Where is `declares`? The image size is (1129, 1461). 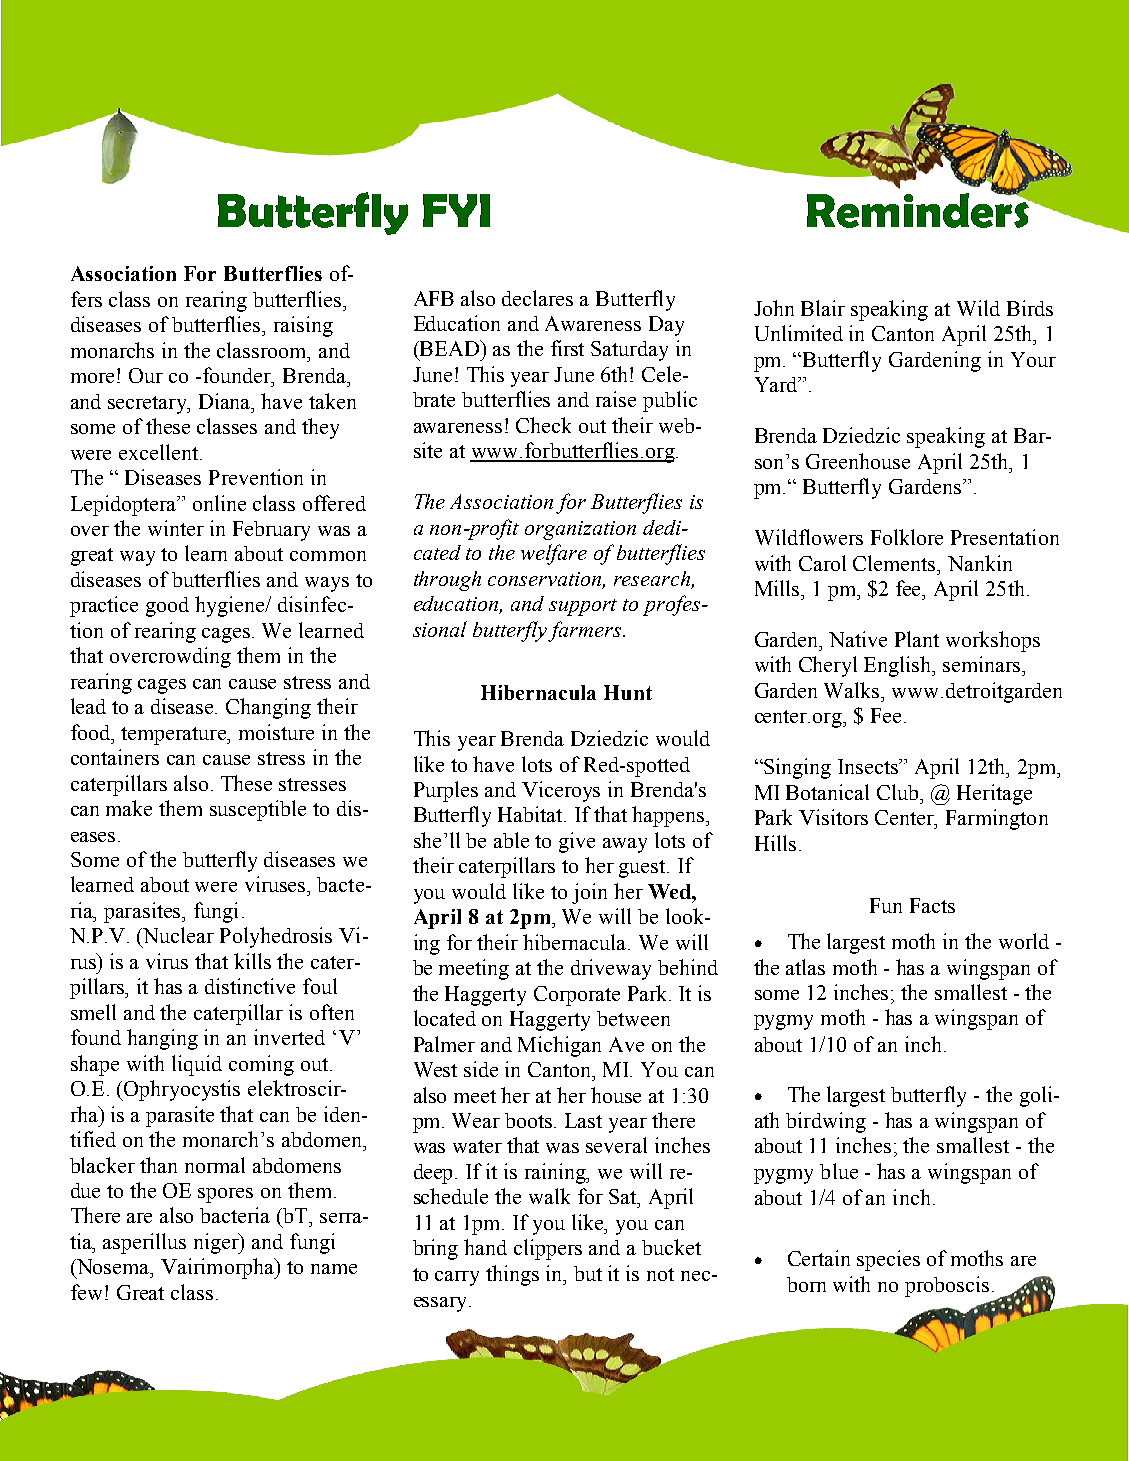 declares is located at coordinates (537, 298).
